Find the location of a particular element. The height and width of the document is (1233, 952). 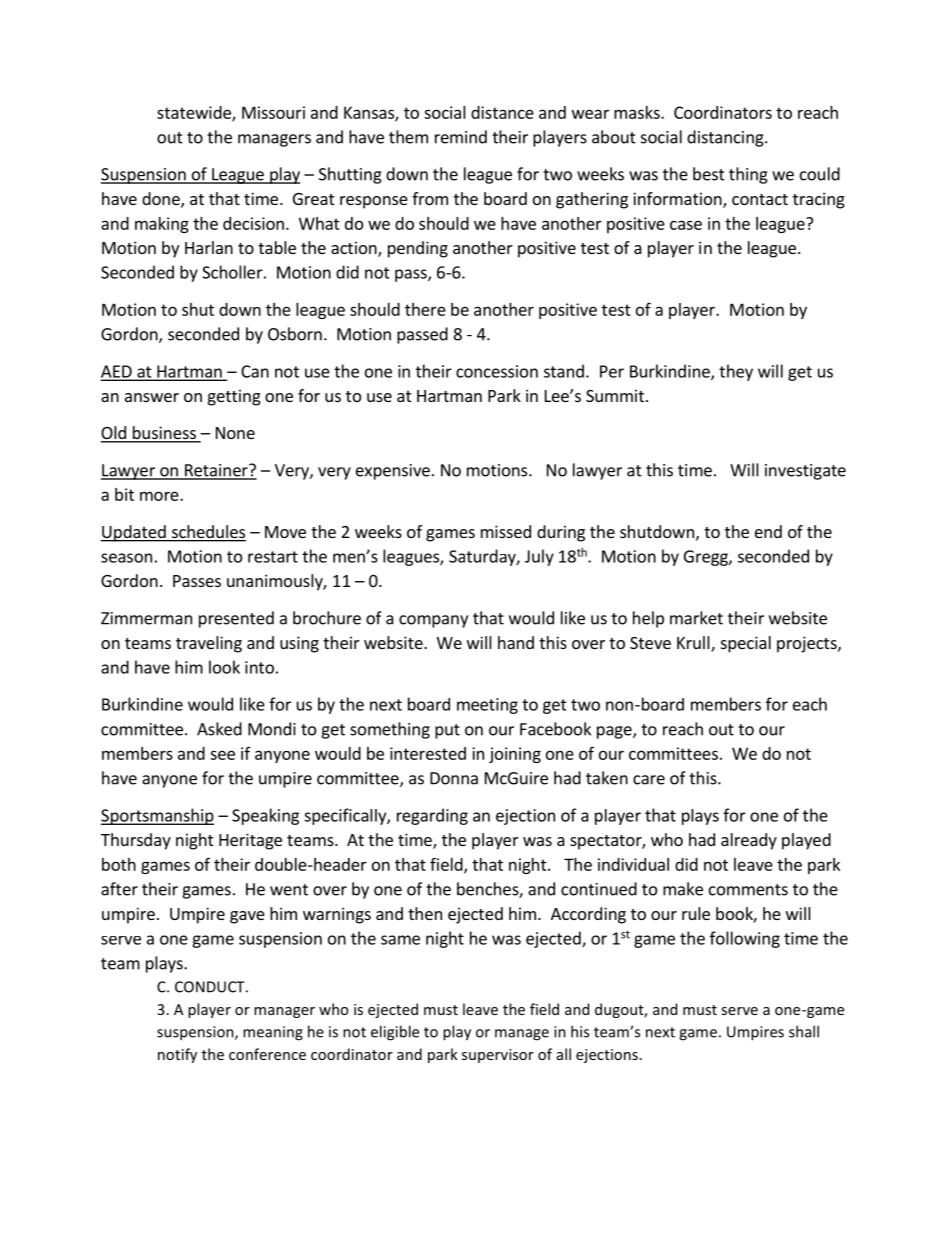

shall is located at coordinates (804, 1031).
